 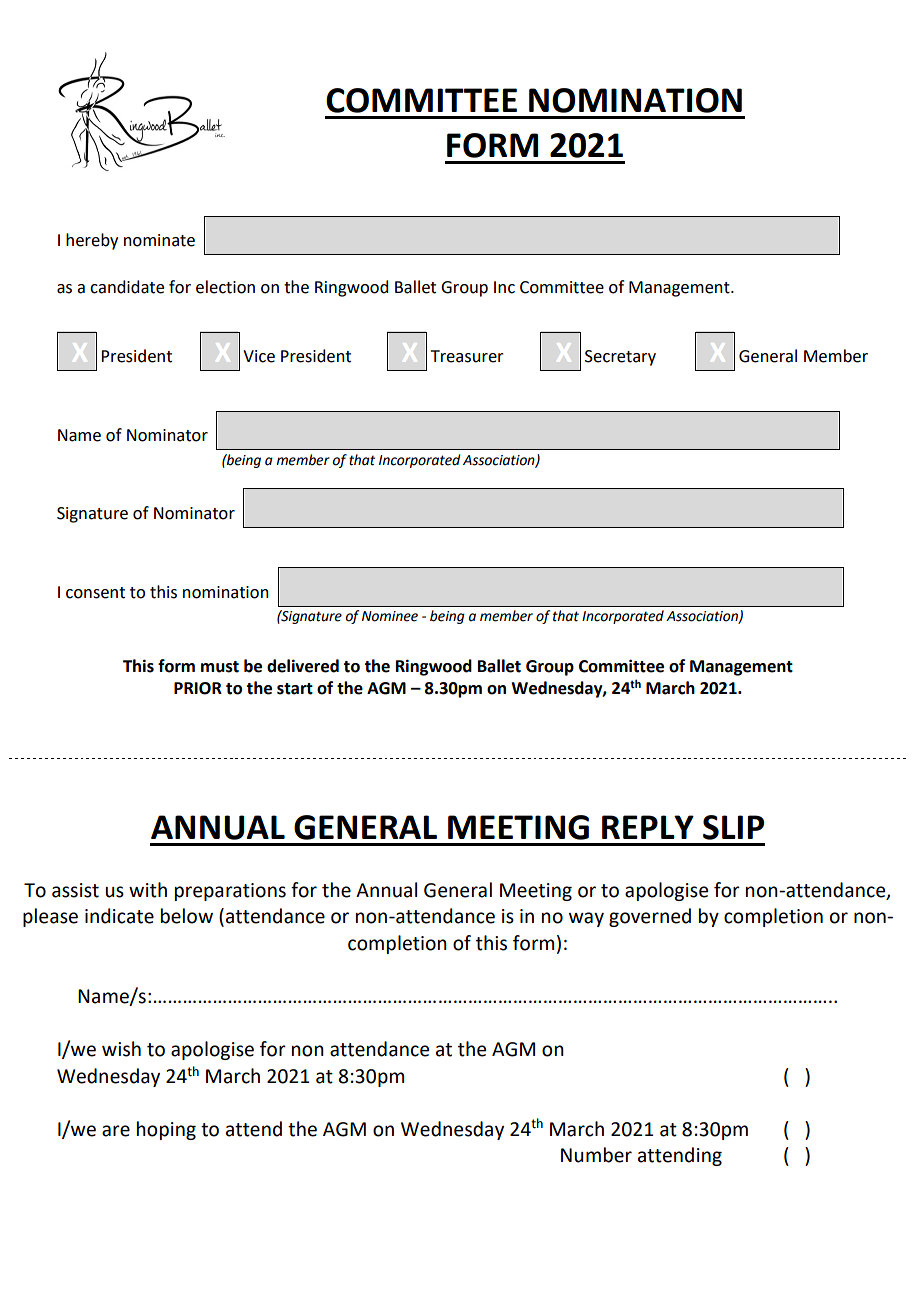 What do you see at coordinates (390, 616) in the image?
I see `Nominee` at bounding box center [390, 616].
